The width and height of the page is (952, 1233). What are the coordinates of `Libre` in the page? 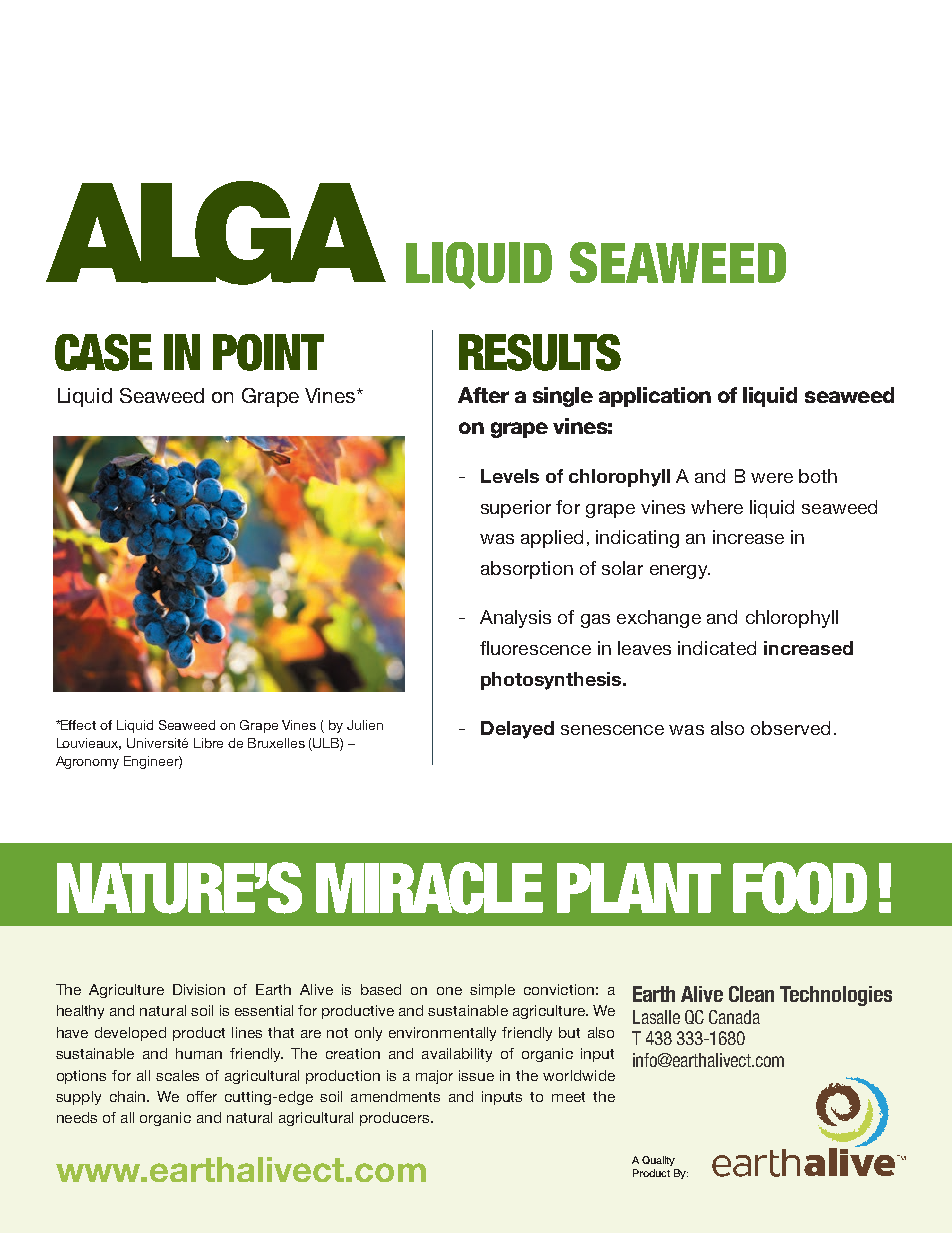 It's located at (208, 743).
